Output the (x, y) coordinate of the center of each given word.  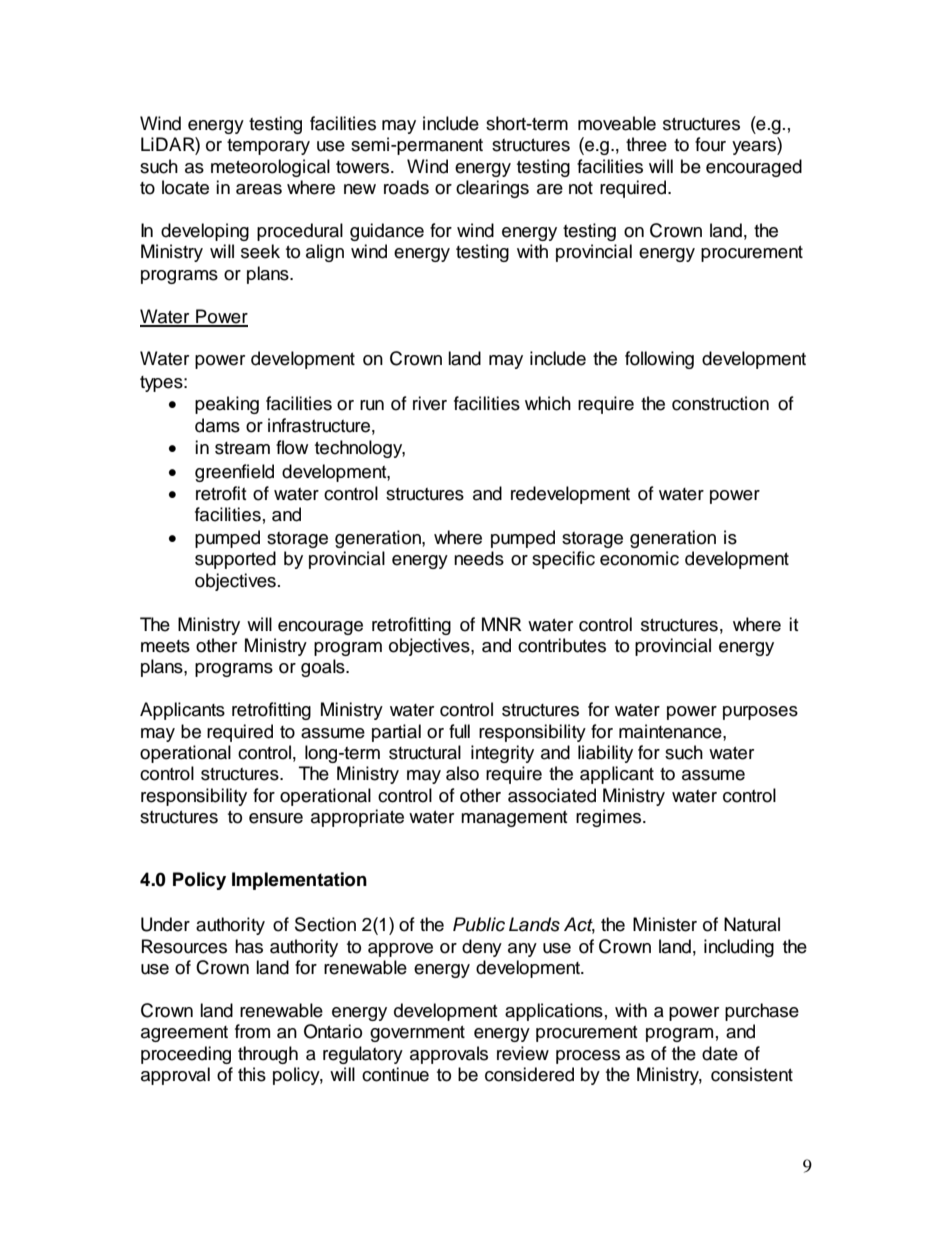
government (417, 1034)
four (710, 144)
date (720, 1053)
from (252, 1031)
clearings (492, 189)
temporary (268, 147)
